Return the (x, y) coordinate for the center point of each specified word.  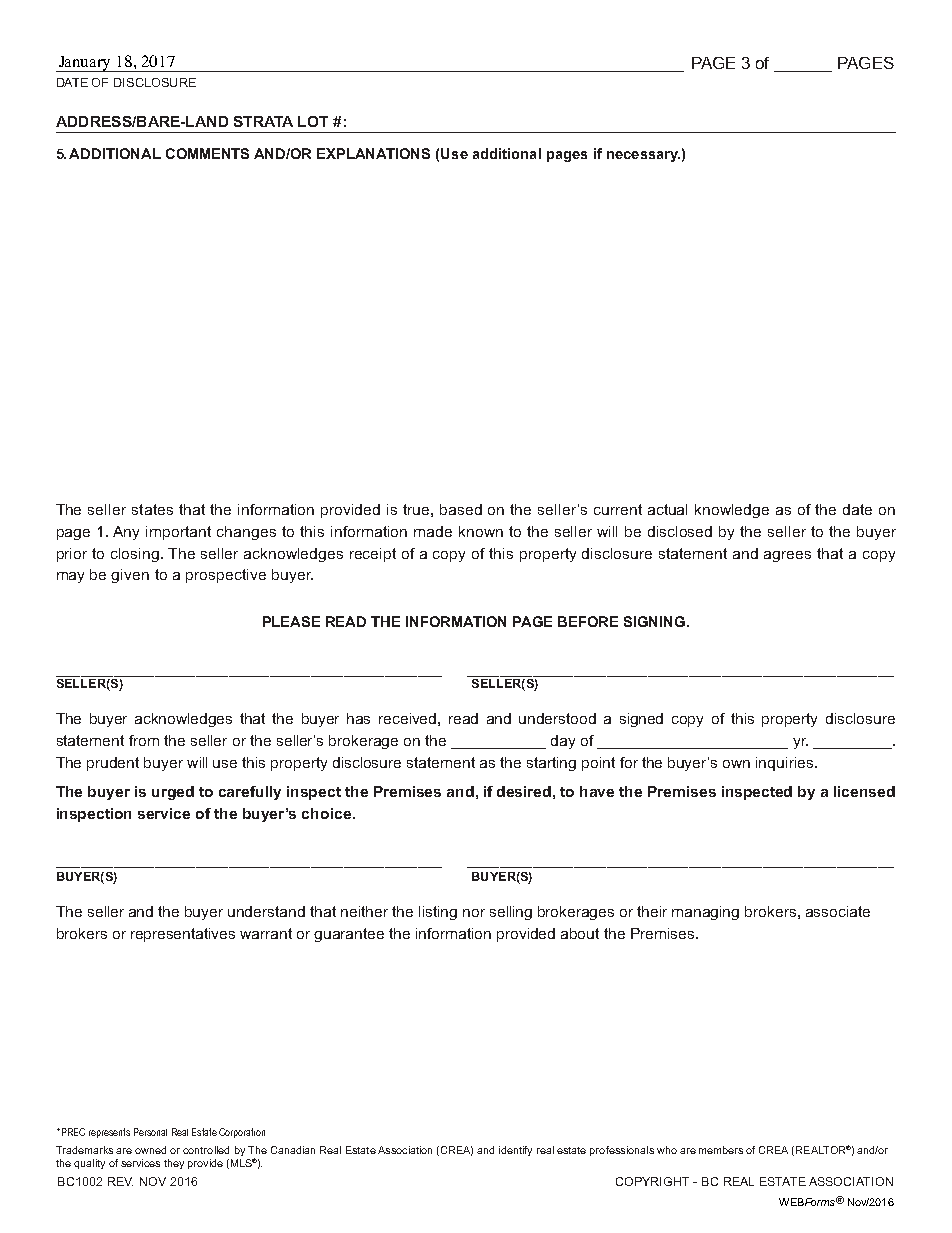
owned (150, 1150)
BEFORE (588, 621)
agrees (787, 556)
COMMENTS (207, 153)
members (721, 1150)
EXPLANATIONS (373, 153)
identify (515, 1151)
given (130, 576)
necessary (643, 156)
